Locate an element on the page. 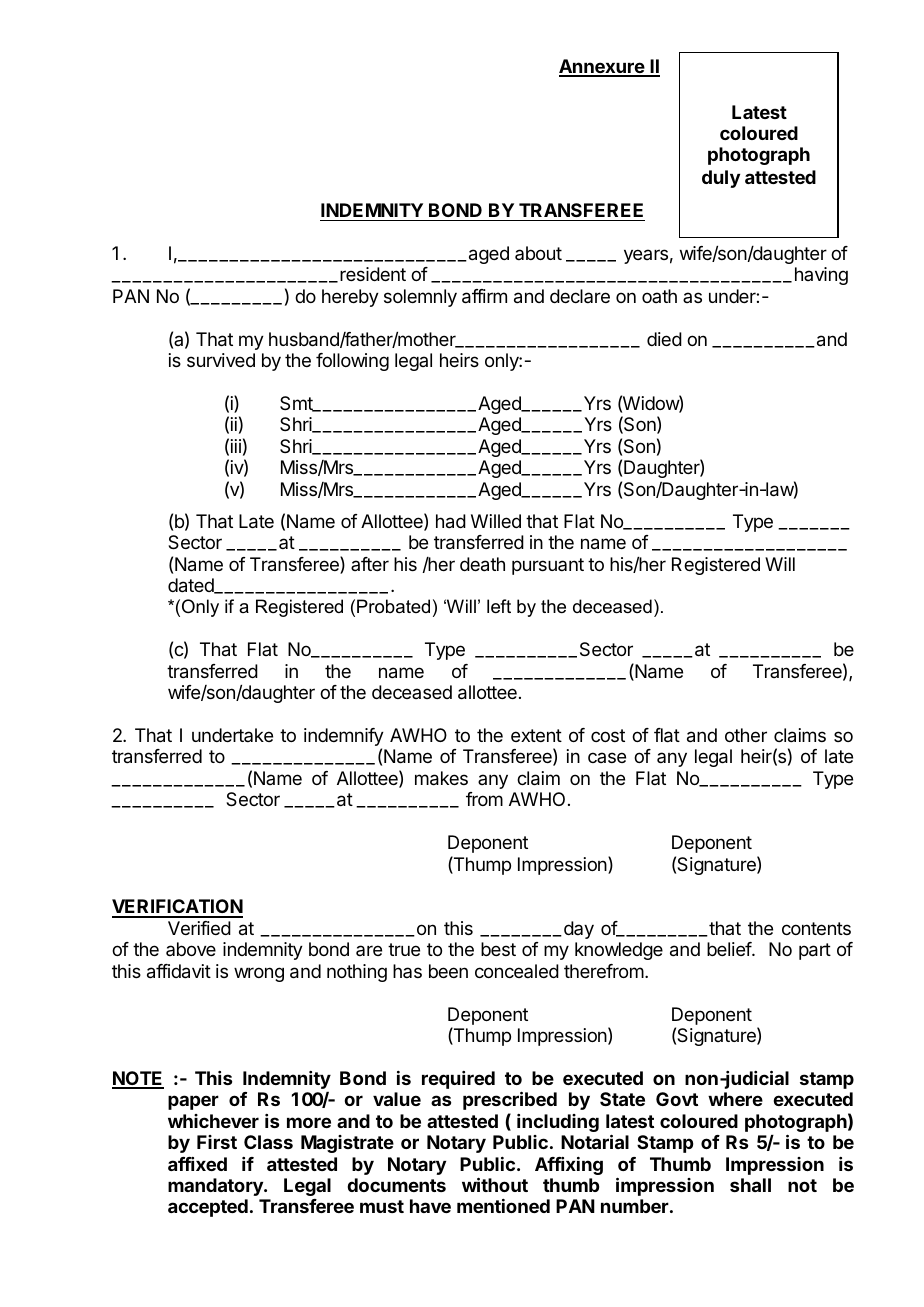 The image size is (924, 1307). had is located at coordinates (451, 521).
